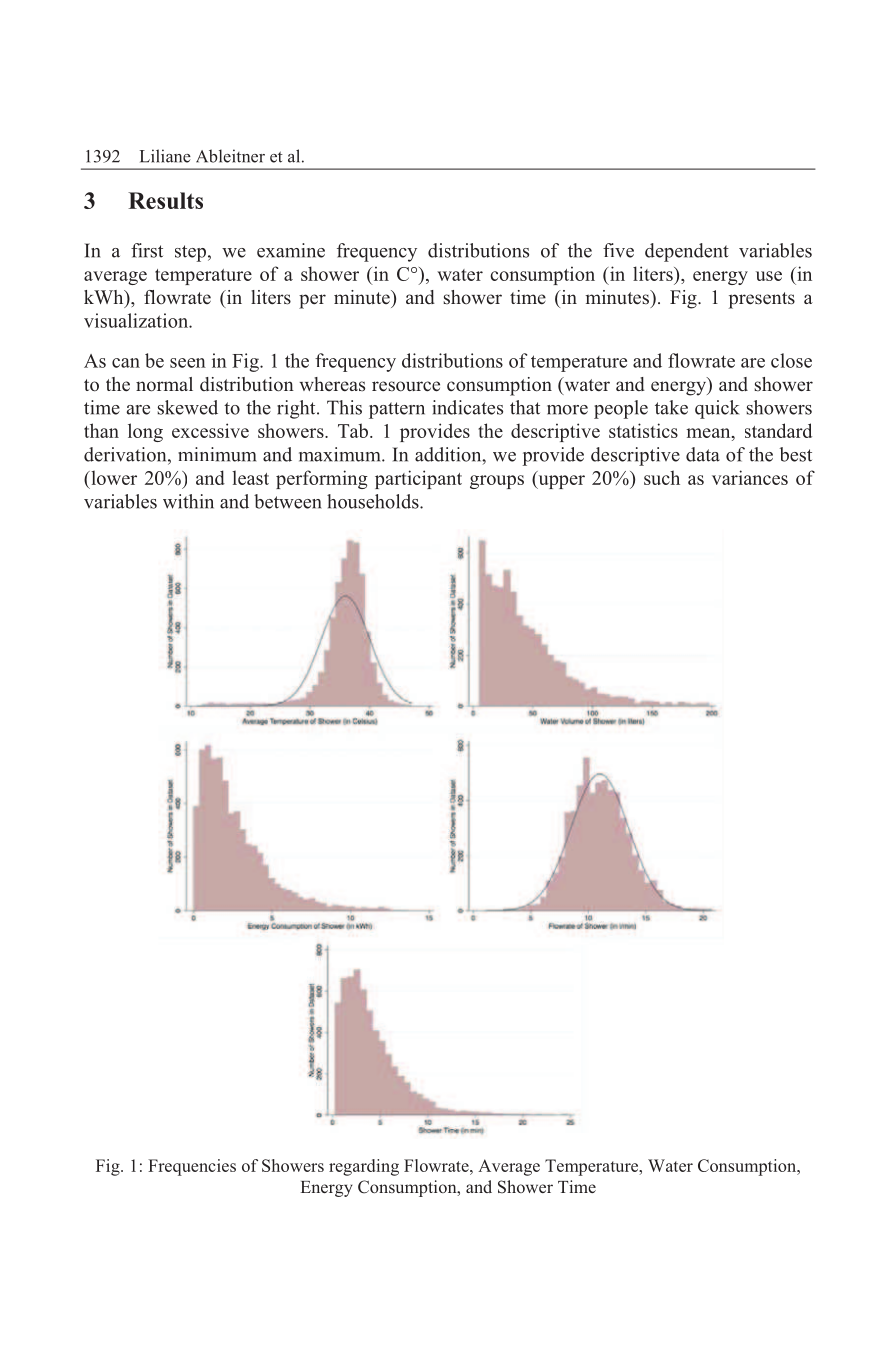 This screenshot has height=1359, width=896. I want to click on examine, so click(291, 250).
